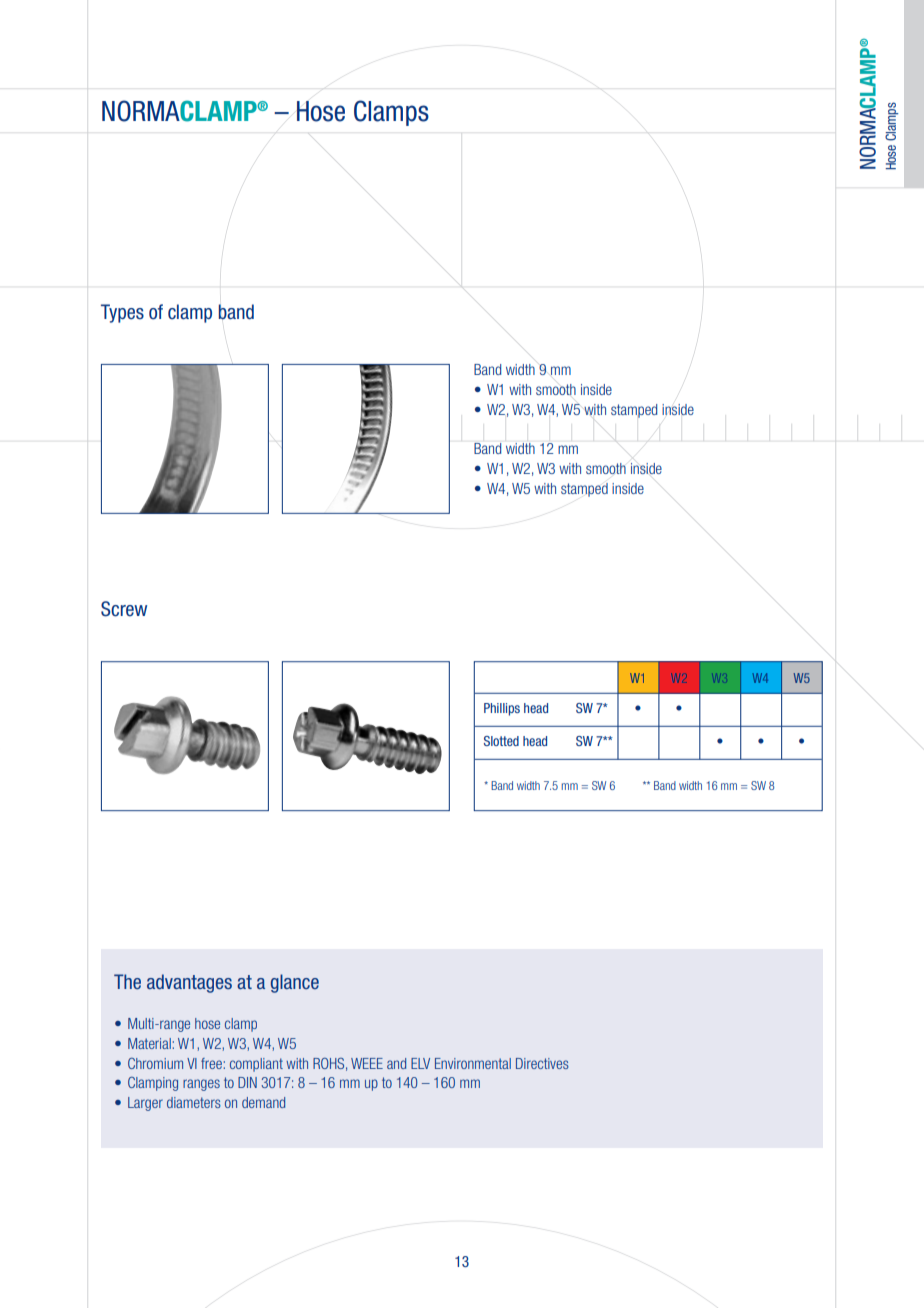 This image has height=1308, width=924. What do you see at coordinates (124, 609) in the image?
I see `Screw` at bounding box center [124, 609].
